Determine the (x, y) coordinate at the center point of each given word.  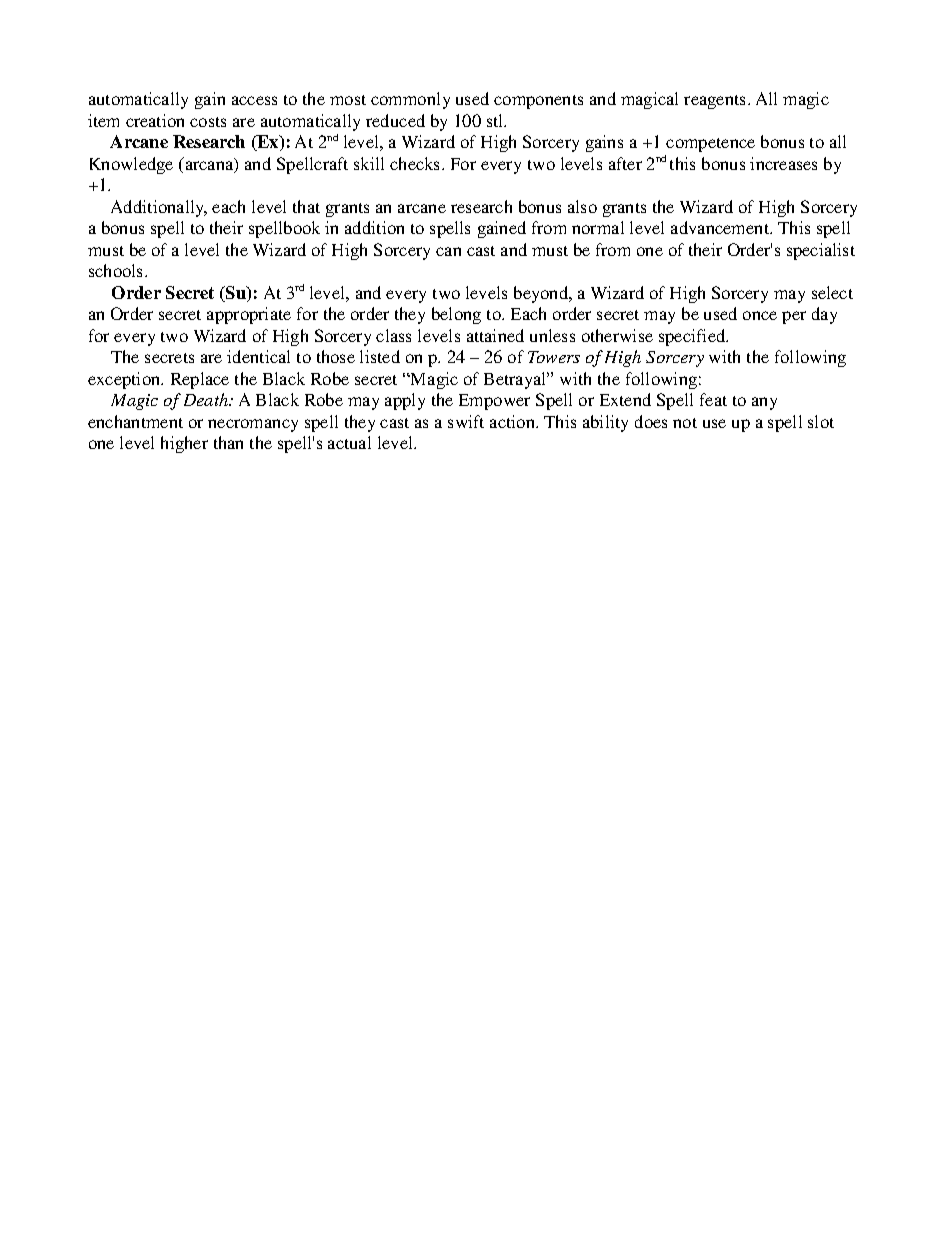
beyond (542, 294)
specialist (821, 251)
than (228, 442)
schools (117, 270)
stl (496, 120)
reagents (716, 102)
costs (208, 122)
